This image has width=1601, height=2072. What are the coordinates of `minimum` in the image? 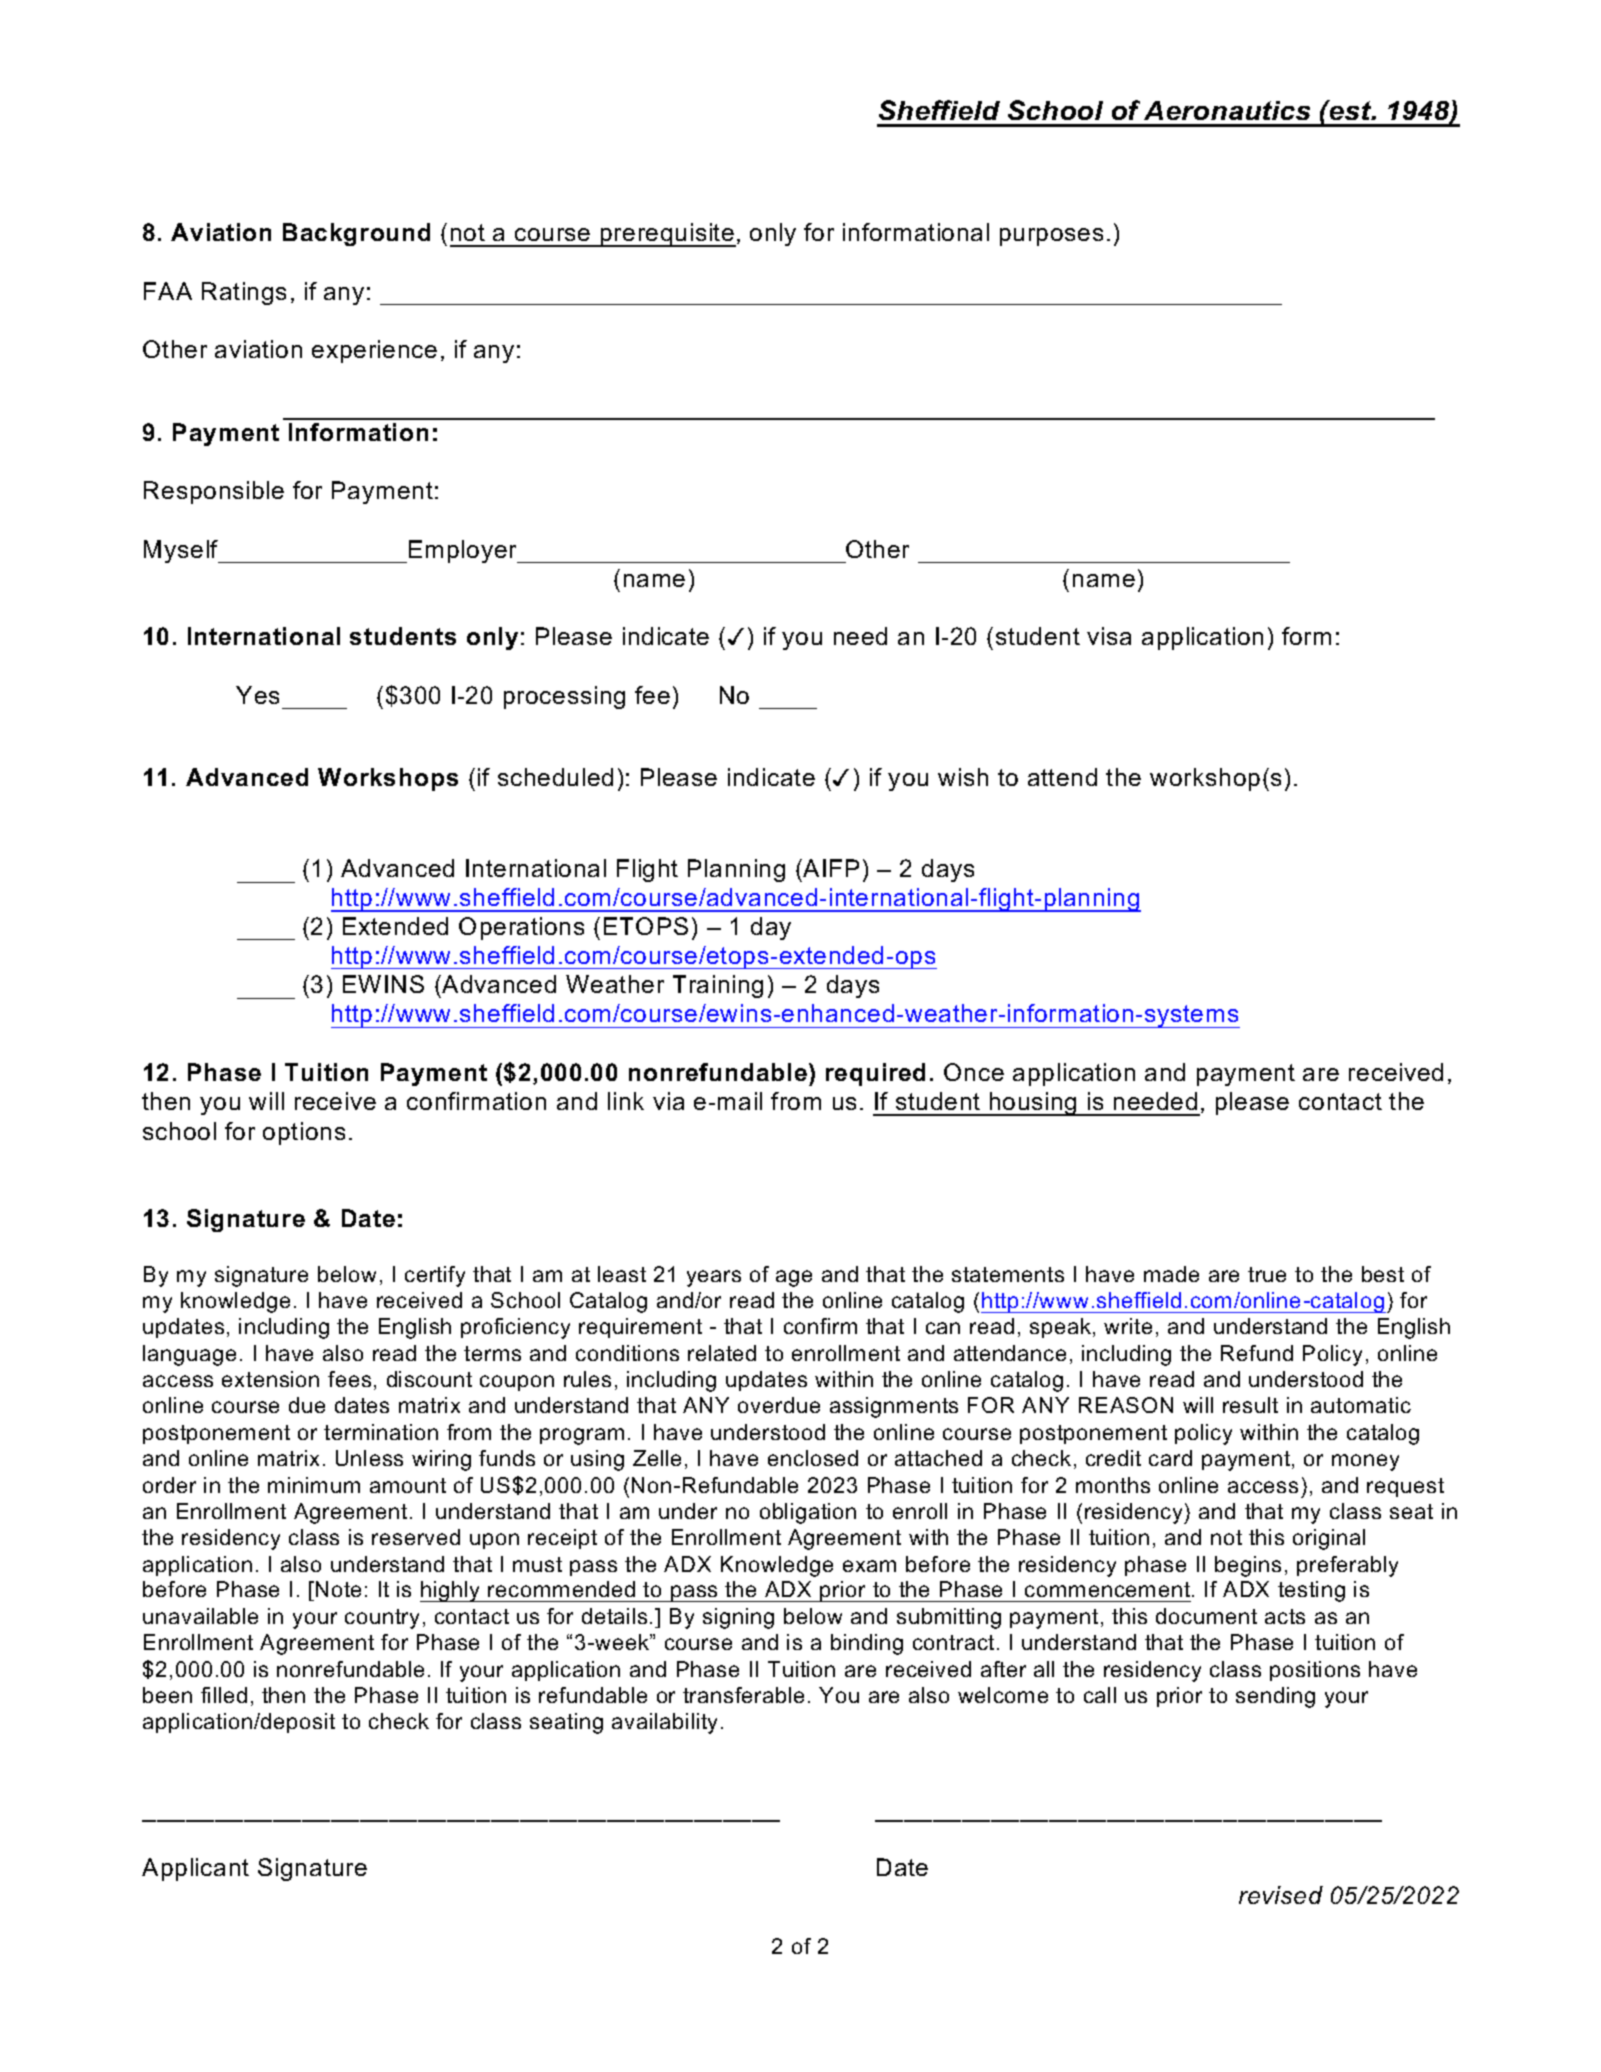 It's located at (314, 1485).
